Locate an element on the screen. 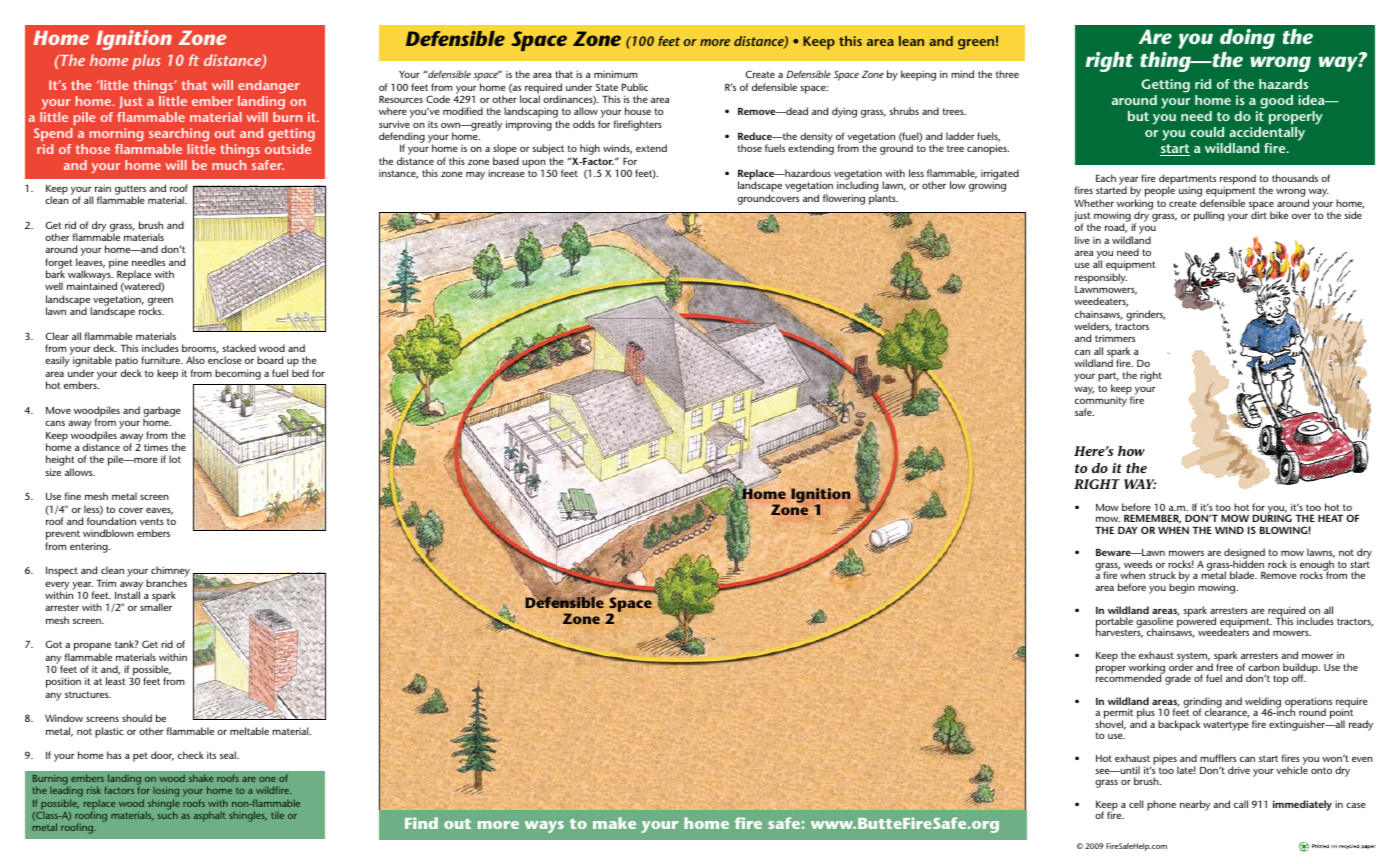 This screenshot has width=1400, height=864. endanger is located at coordinates (269, 86).
